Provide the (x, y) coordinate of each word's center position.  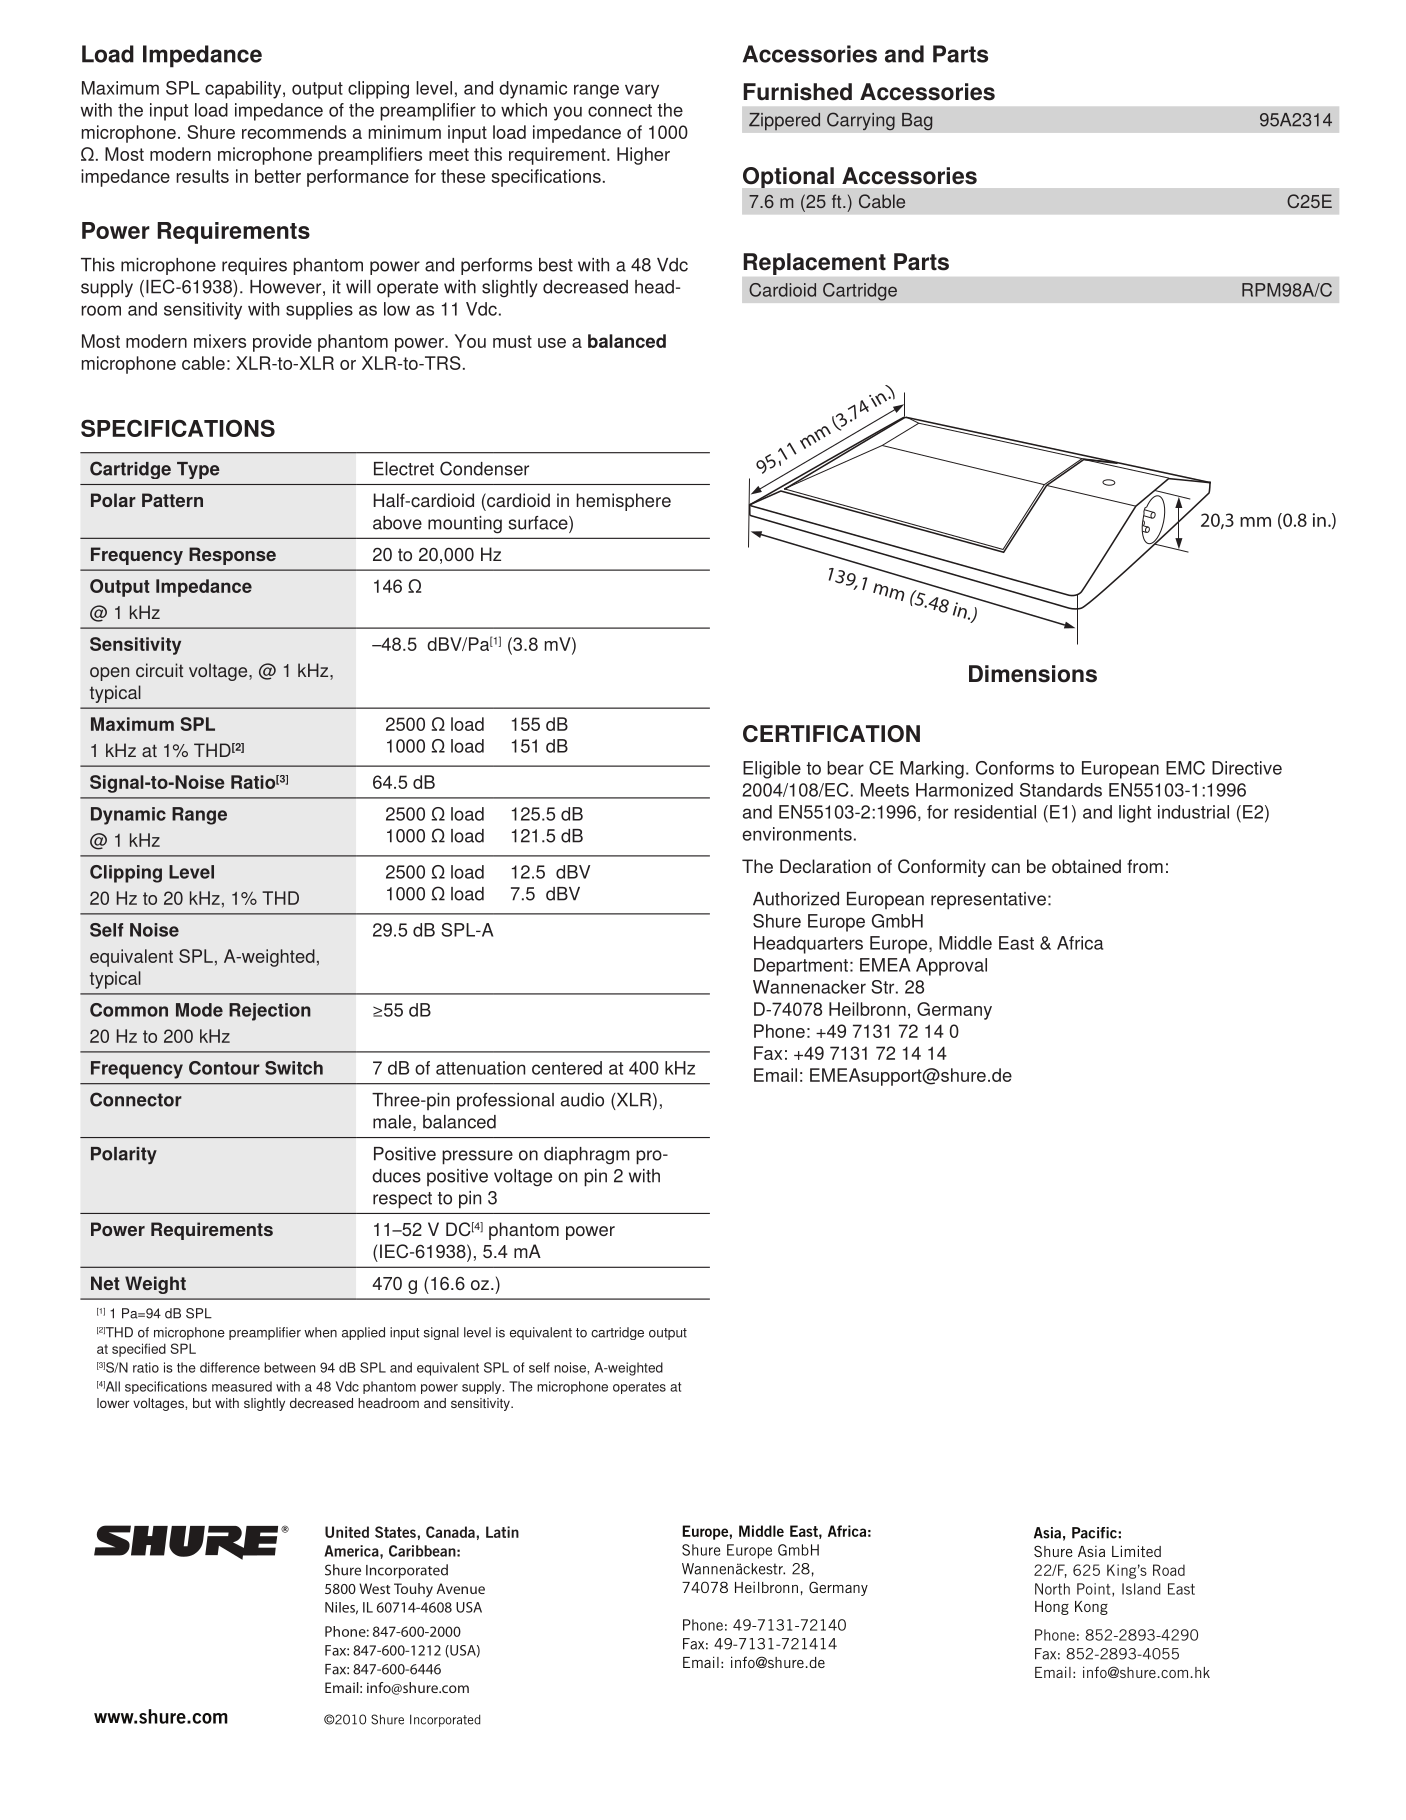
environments (797, 834)
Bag (917, 121)
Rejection (270, 1012)
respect (402, 1200)
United (347, 1532)
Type (198, 470)
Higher (643, 156)
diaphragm (587, 1156)
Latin (502, 1532)
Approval (951, 967)
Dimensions (1033, 674)
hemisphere (623, 502)
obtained (1086, 866)
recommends (294, 132)
